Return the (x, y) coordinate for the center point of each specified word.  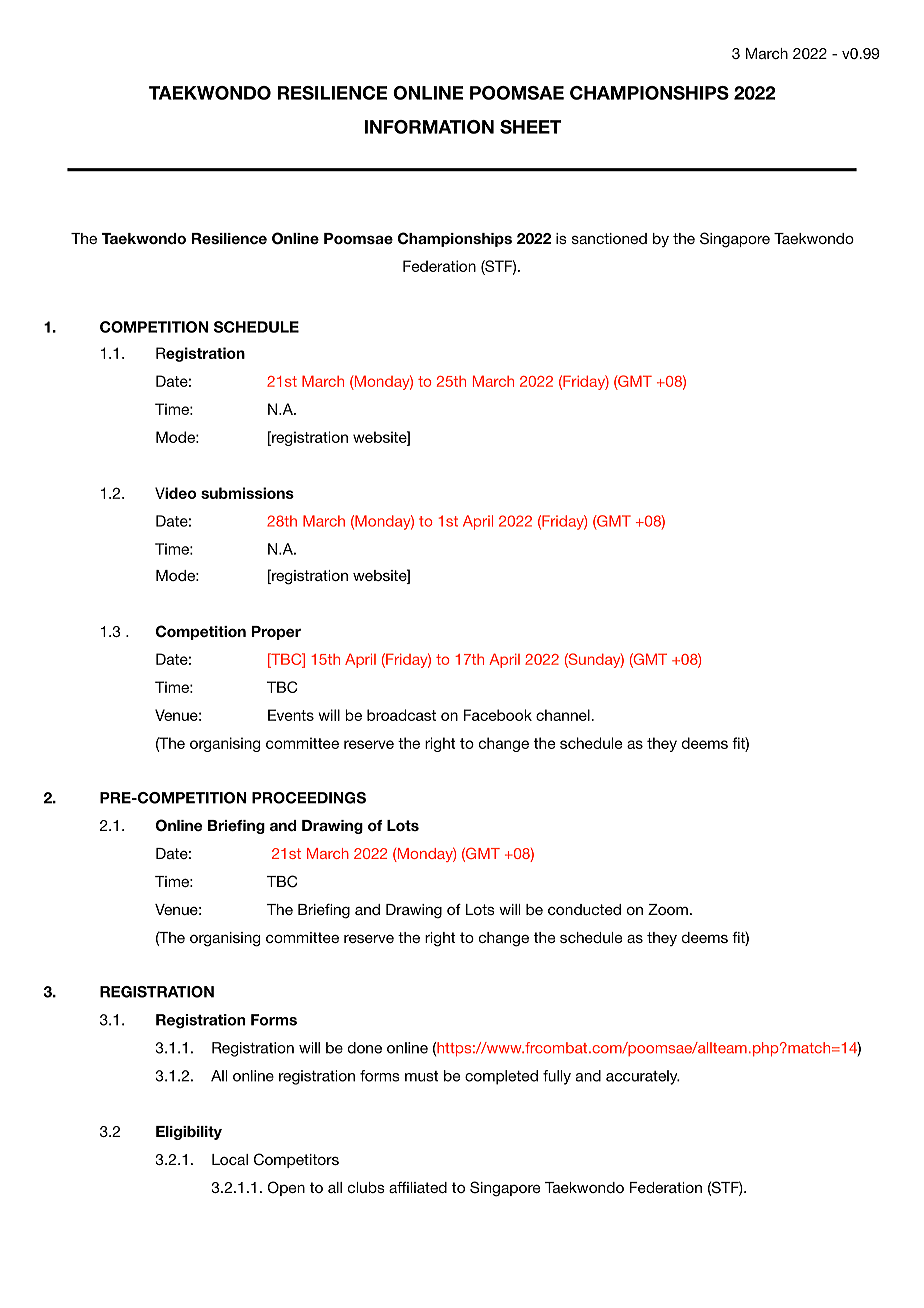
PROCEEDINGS (309, 798)
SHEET (530, 127)
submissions (247, 493)
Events (291, 715)
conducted (584, 909)
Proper (276, 633)
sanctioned (609, 238)
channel (564, 715)
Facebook (498, 715)
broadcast (401, 715)
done (365, 1048)
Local (230, 1159)
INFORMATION (429, 127)
